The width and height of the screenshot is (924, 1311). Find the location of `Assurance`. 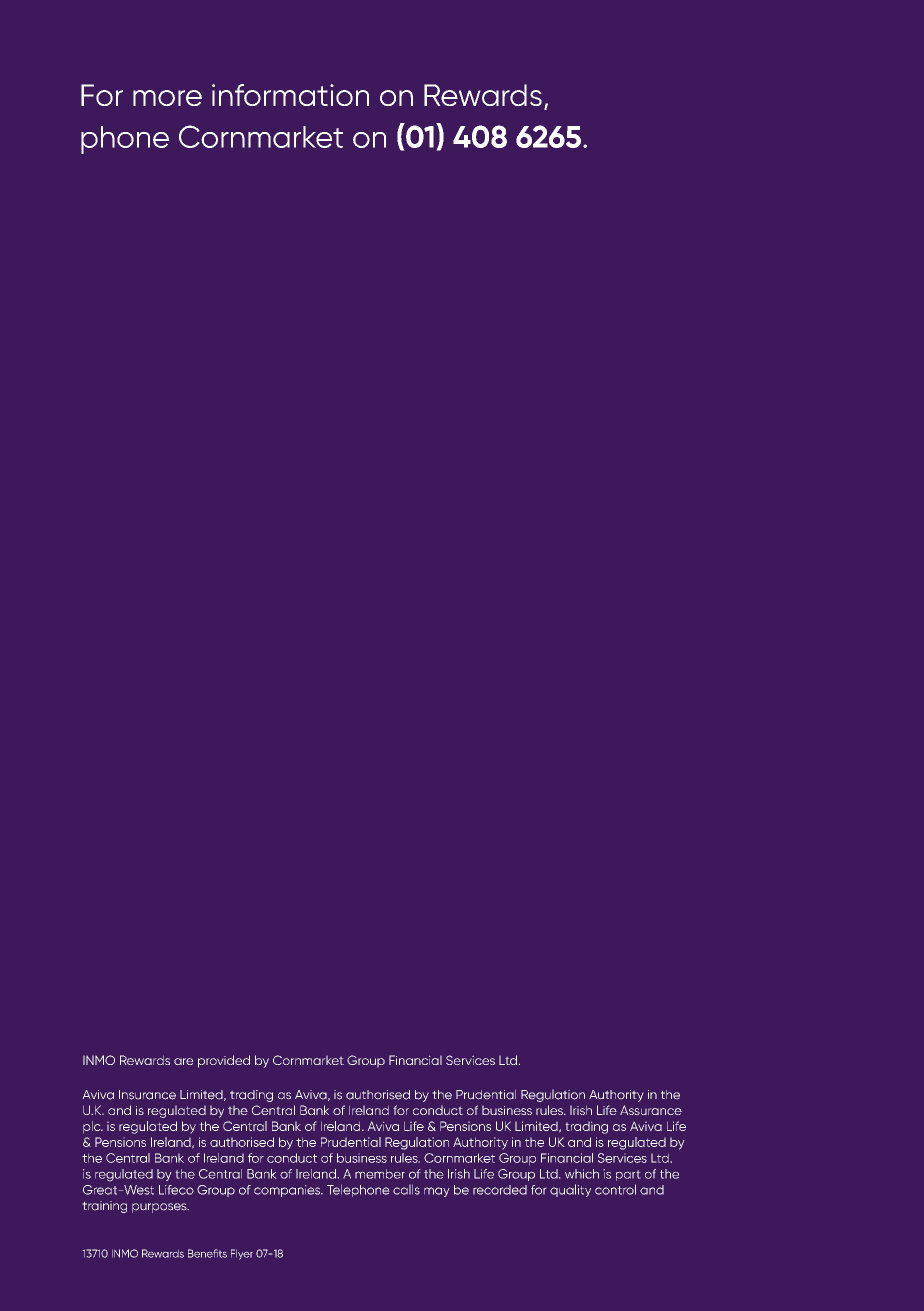

Assurance is located at coordinates (651, 1110).
